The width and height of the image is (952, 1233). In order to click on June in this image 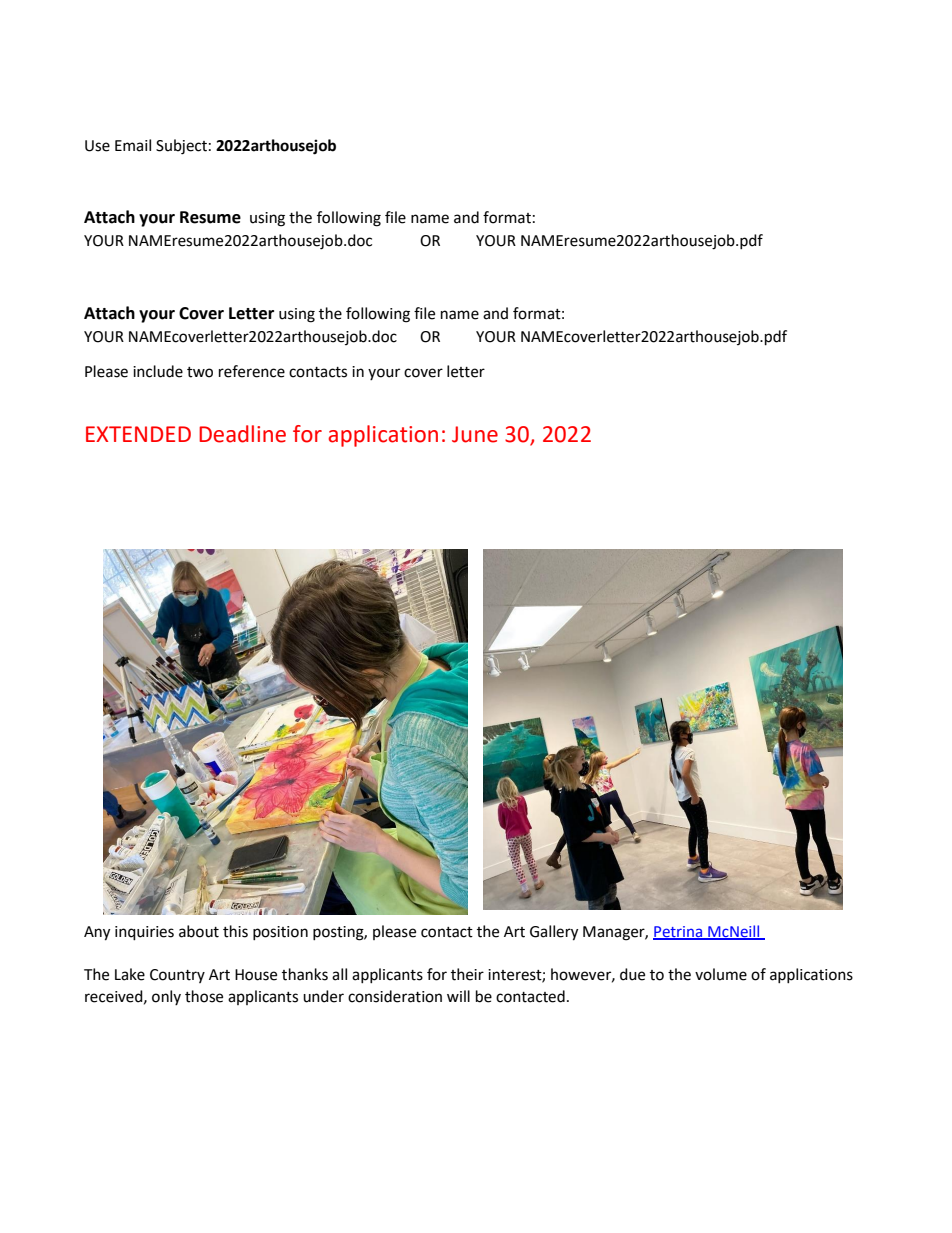, I will do `click(475, 434)`.
